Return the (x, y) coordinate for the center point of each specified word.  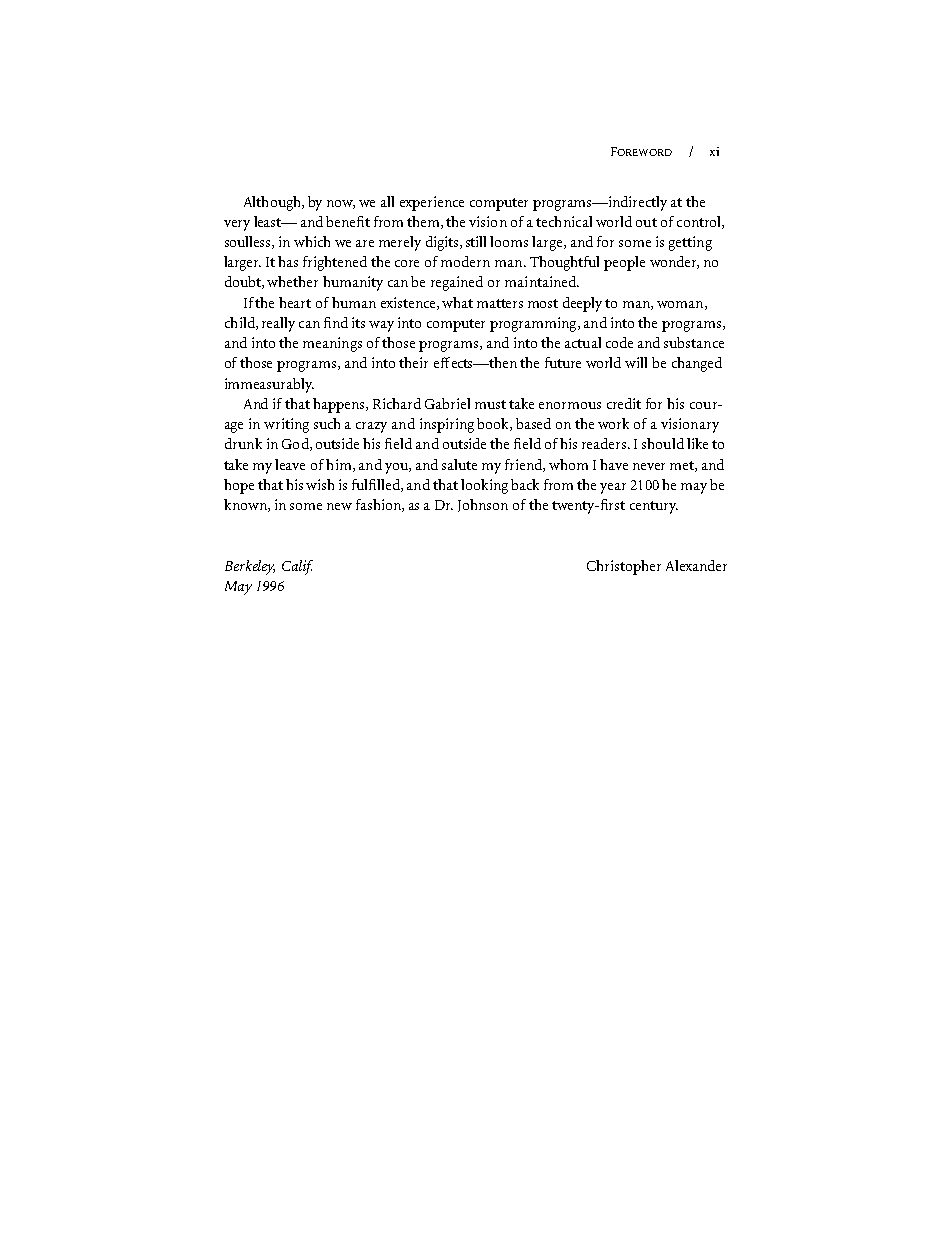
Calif (297, 567)
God (296, 444)
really (278, 324)
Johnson (483, 505)
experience (432, 203)
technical (564, 221)
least (269, 221)
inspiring (447, 425)
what (457, 302)
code (619, 342)
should (663, 443)
